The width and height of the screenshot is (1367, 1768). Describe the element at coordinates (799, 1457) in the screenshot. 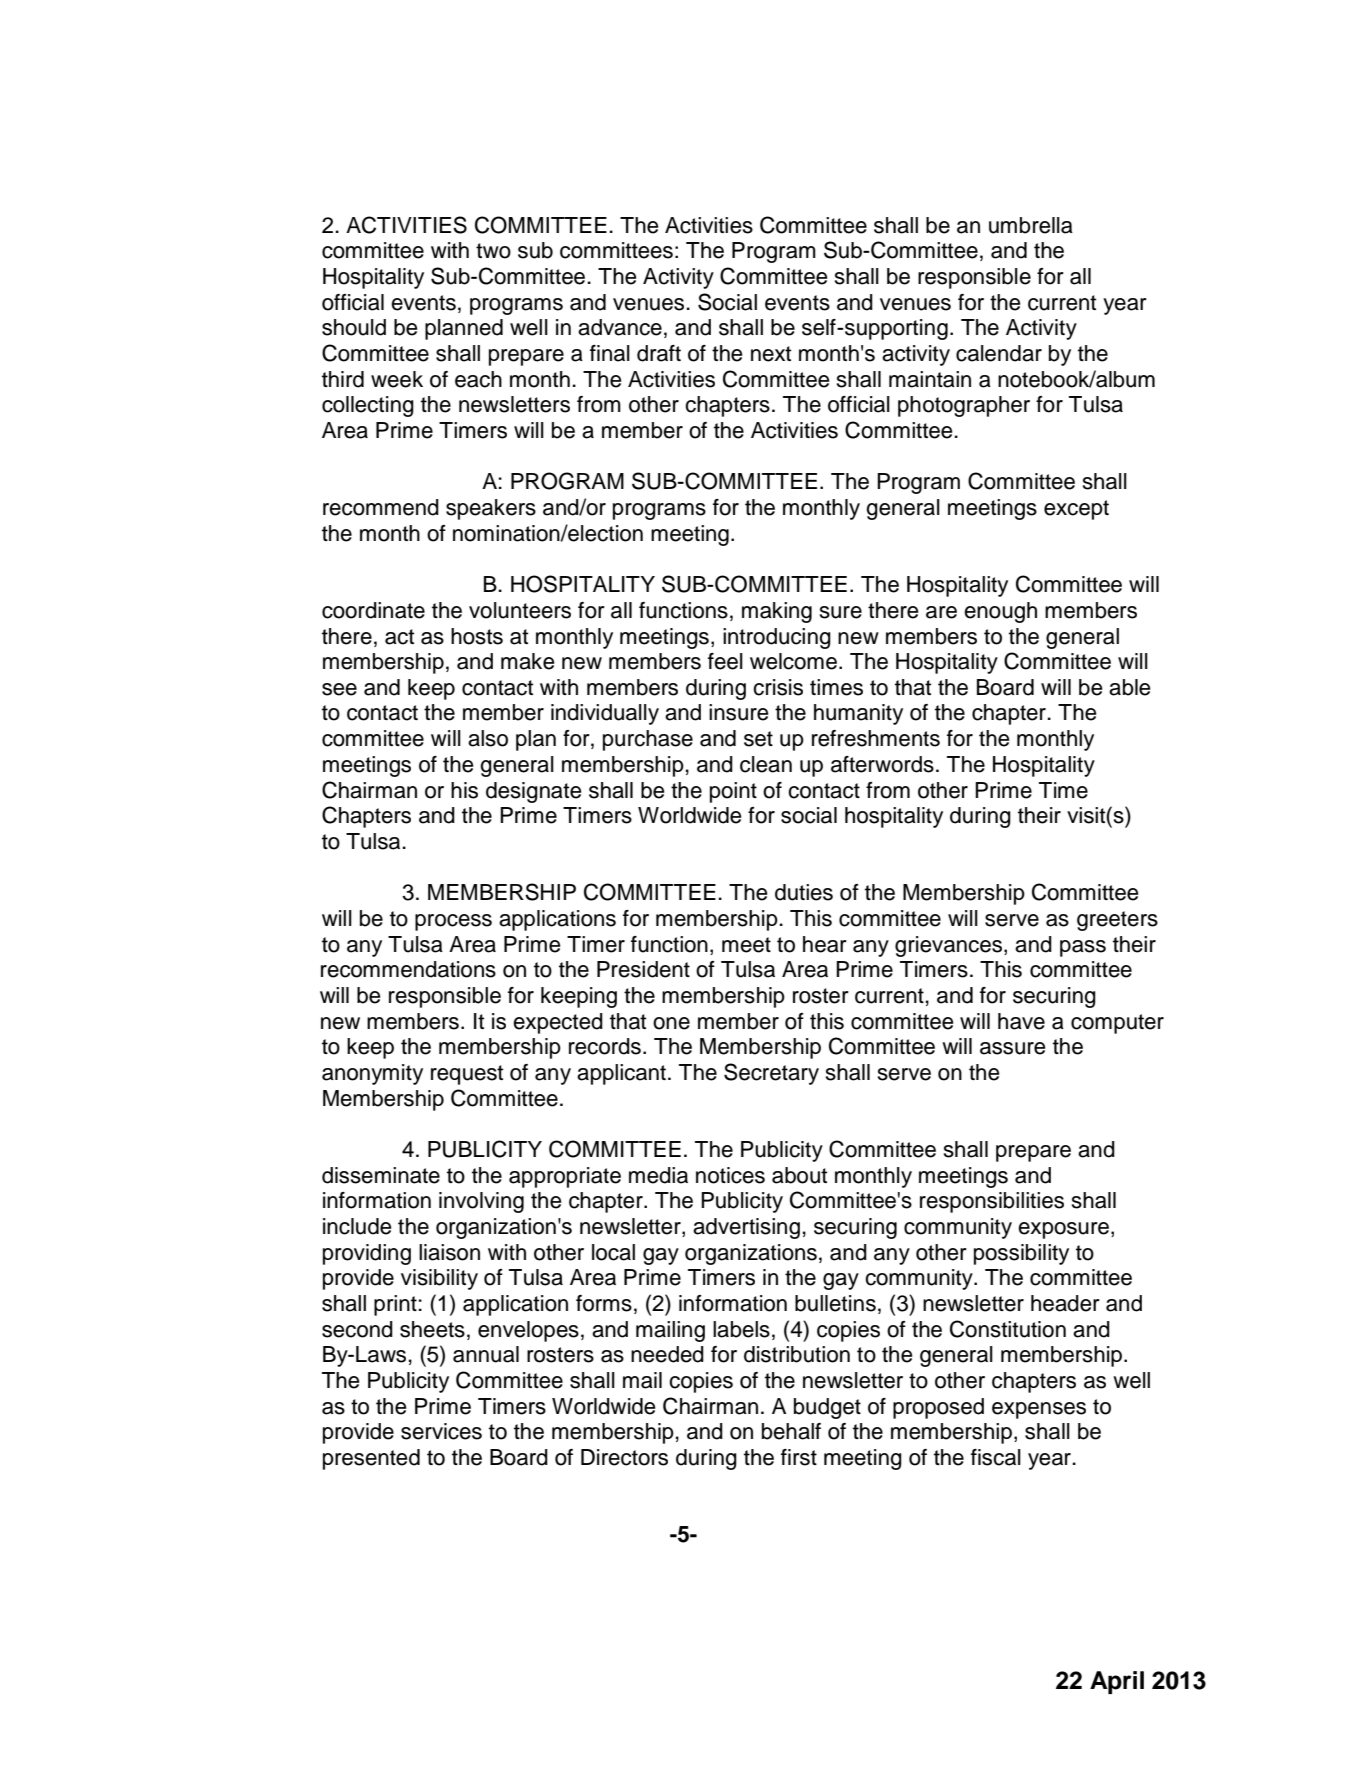

I see `first` at that location.
